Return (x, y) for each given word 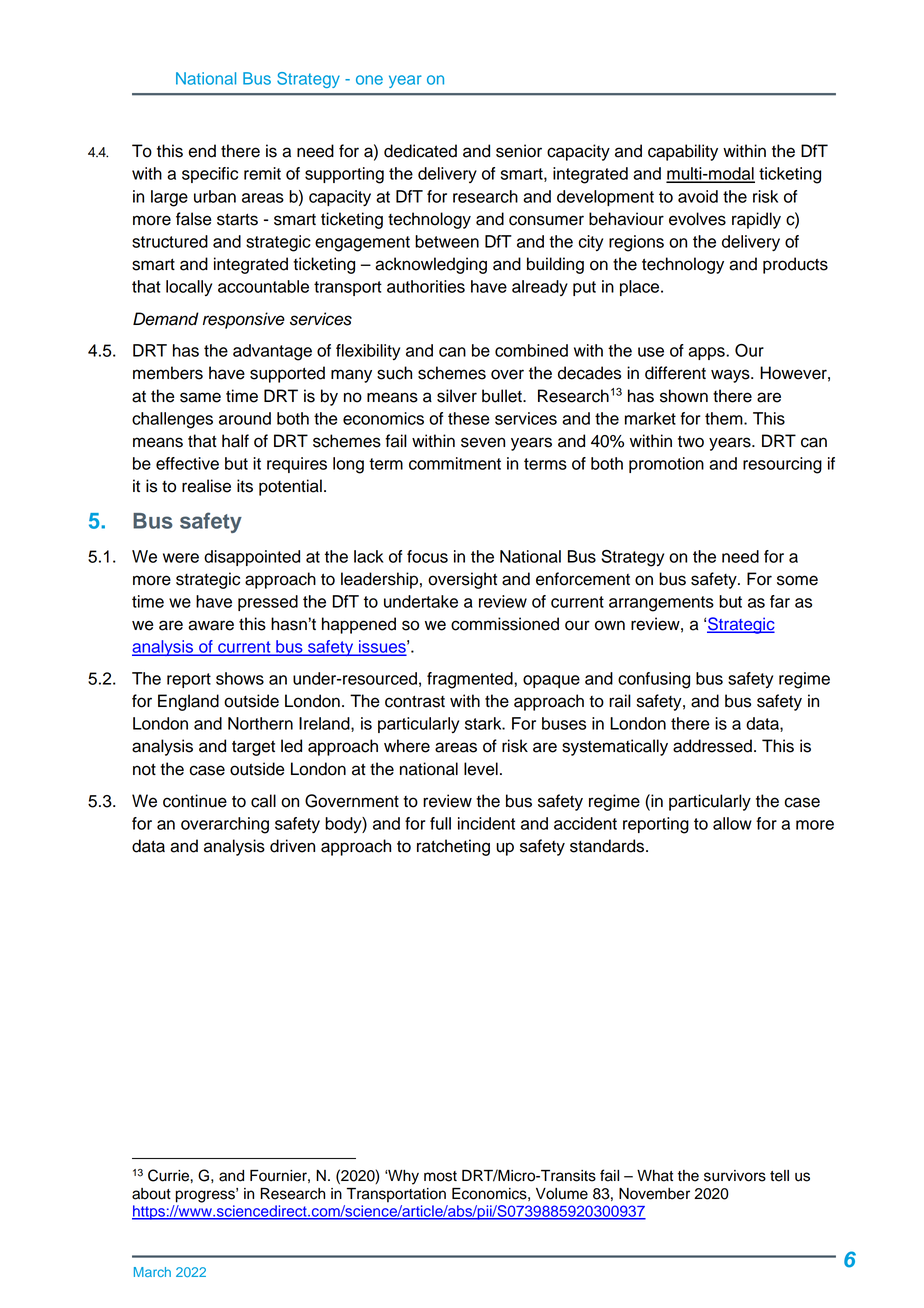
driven (292, 846)
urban (215, 196)
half (235, 441)
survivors (735, 1176)
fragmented (471, 680)
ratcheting (453, 847)
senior (519, 151)
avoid (698, 196)
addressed (712, 746)
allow (732, 823)
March (152, 1272)
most (440, 1176)
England (188, 702)
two (691, 442)
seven (483, 442)
